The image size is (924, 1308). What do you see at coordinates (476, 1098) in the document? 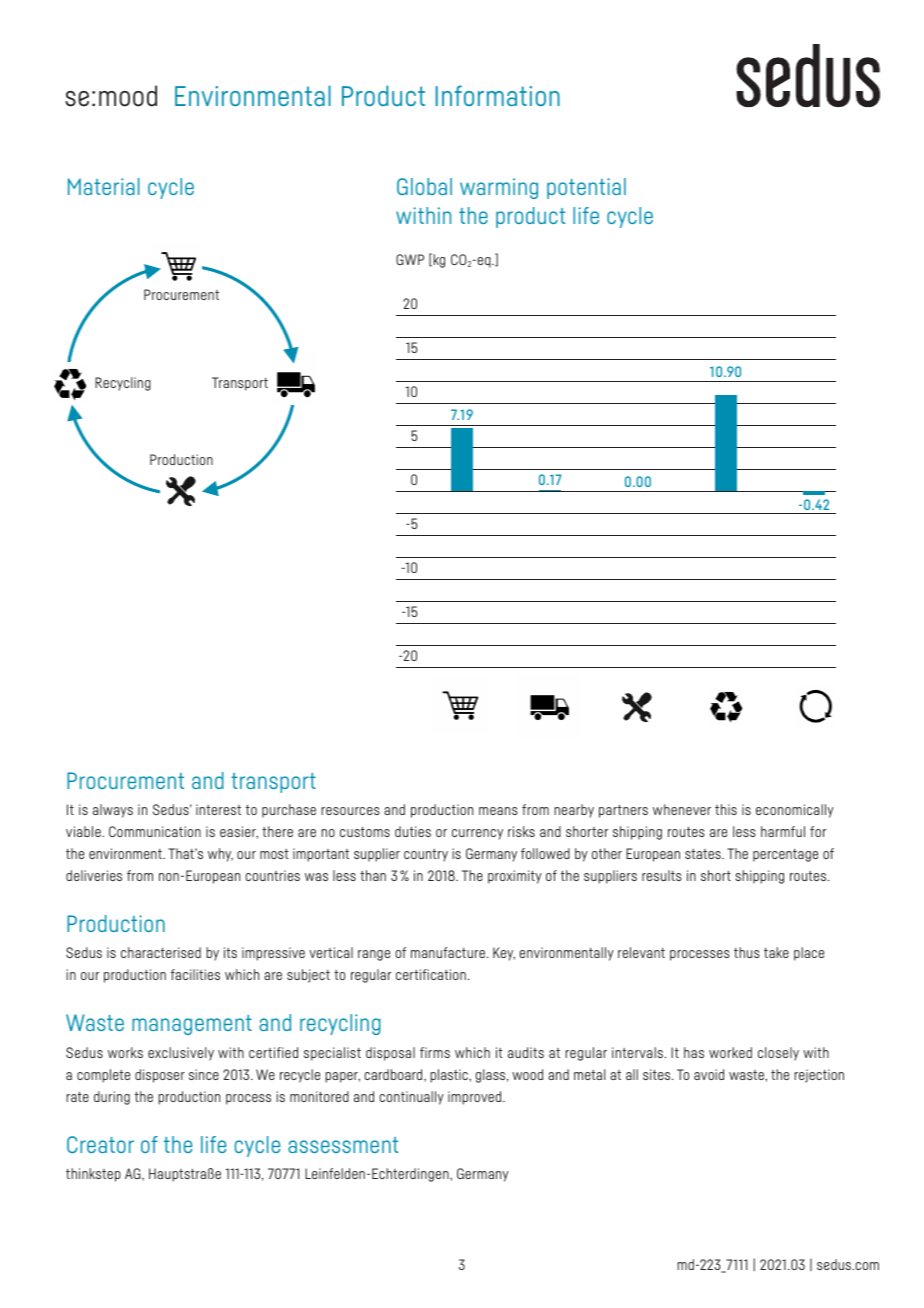
I see `improved` at bounding box center [476, 1098].
